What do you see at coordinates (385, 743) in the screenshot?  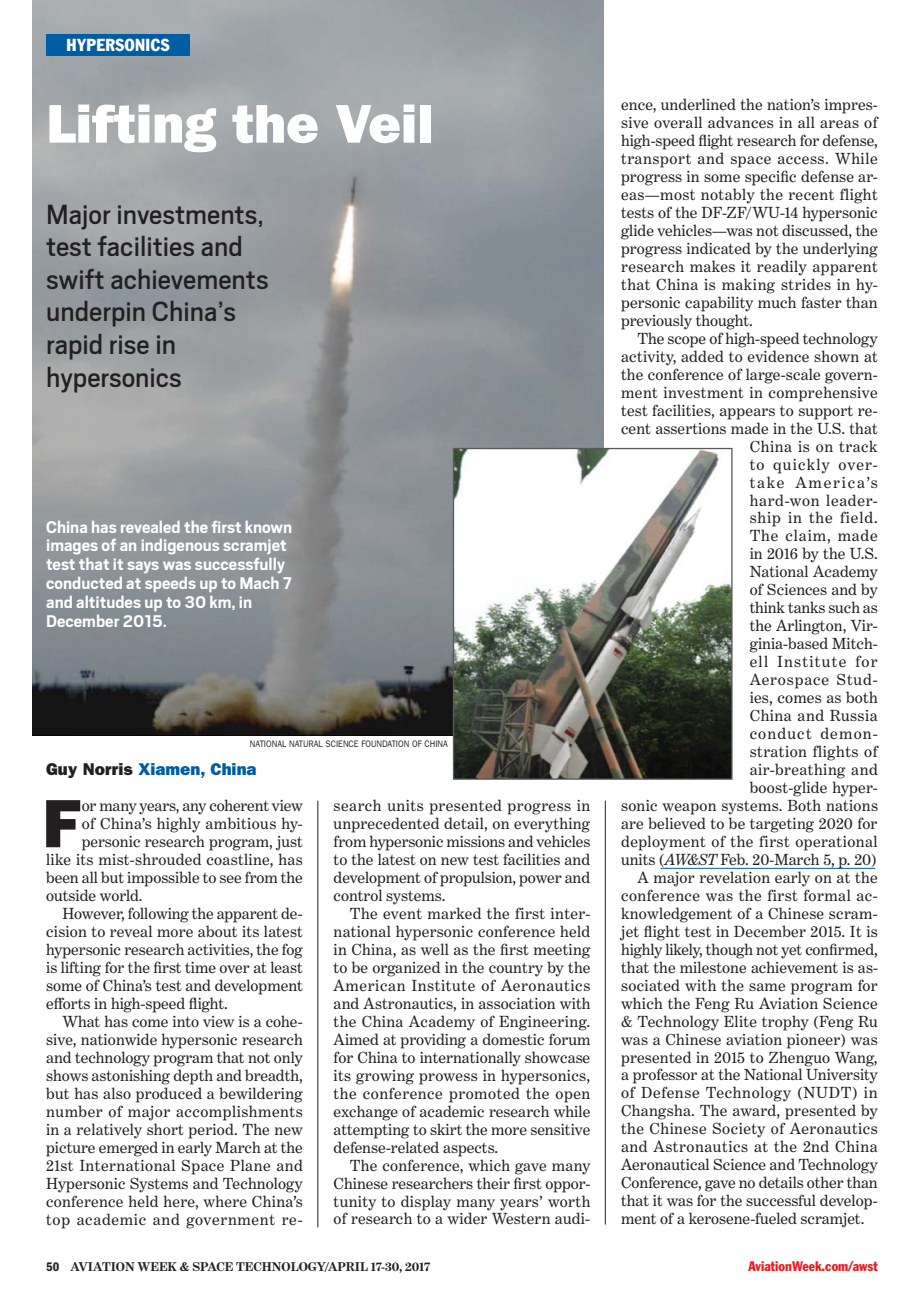 I see `FOUNDATION` at bounding box center [385, 743].
